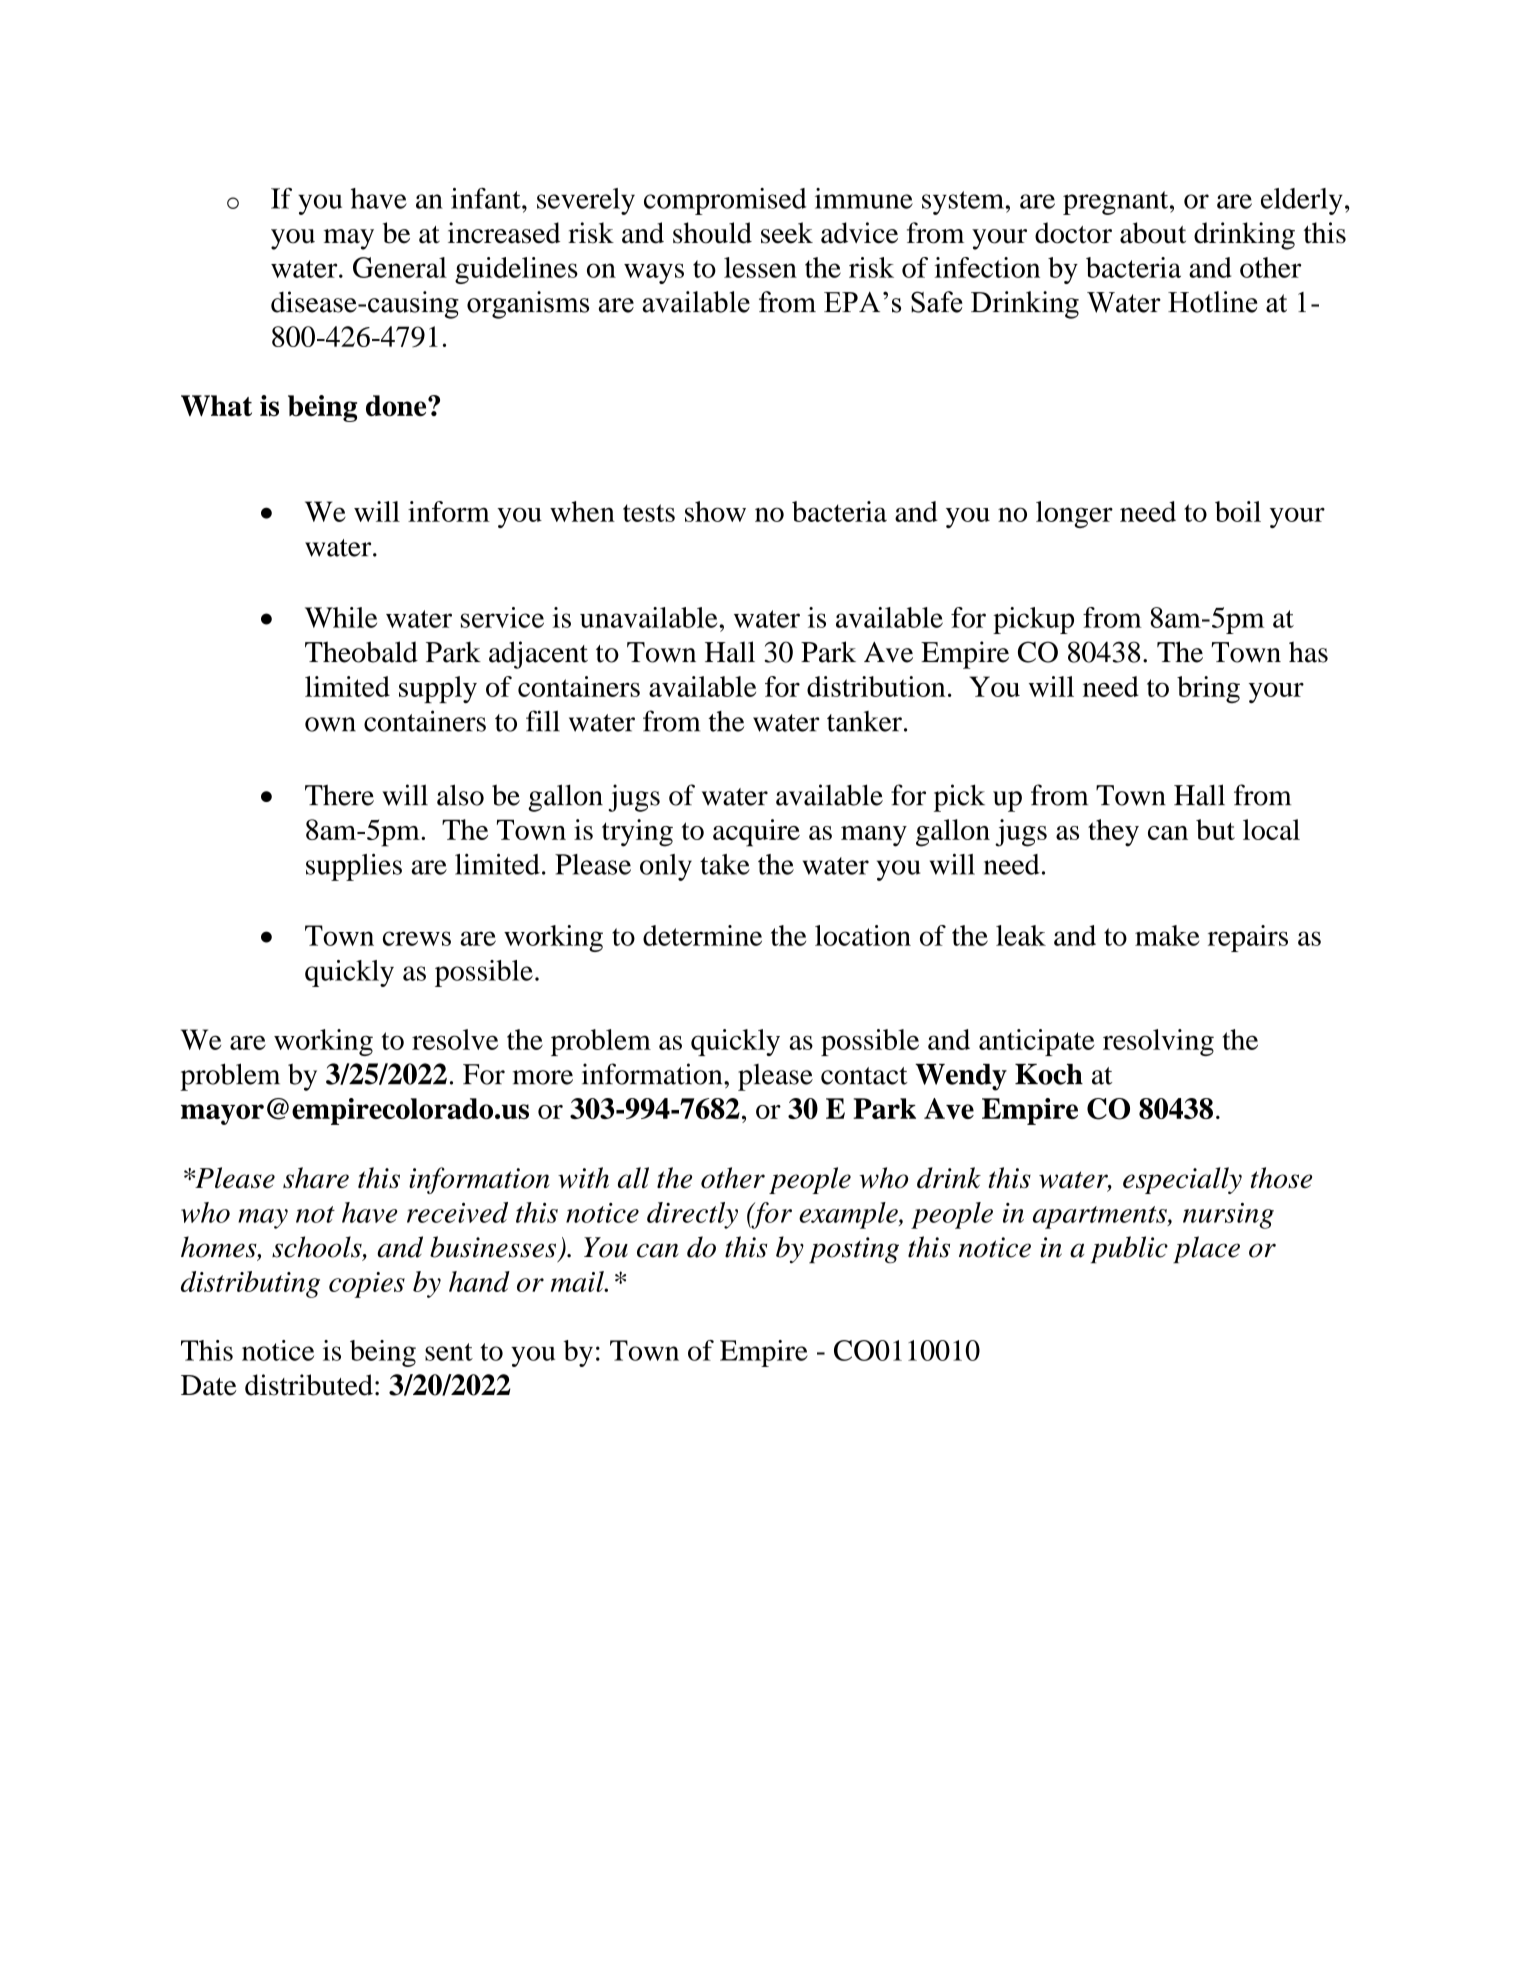  Describe the element at coordinates (339, 795) in the page. I see `There` at that location.
